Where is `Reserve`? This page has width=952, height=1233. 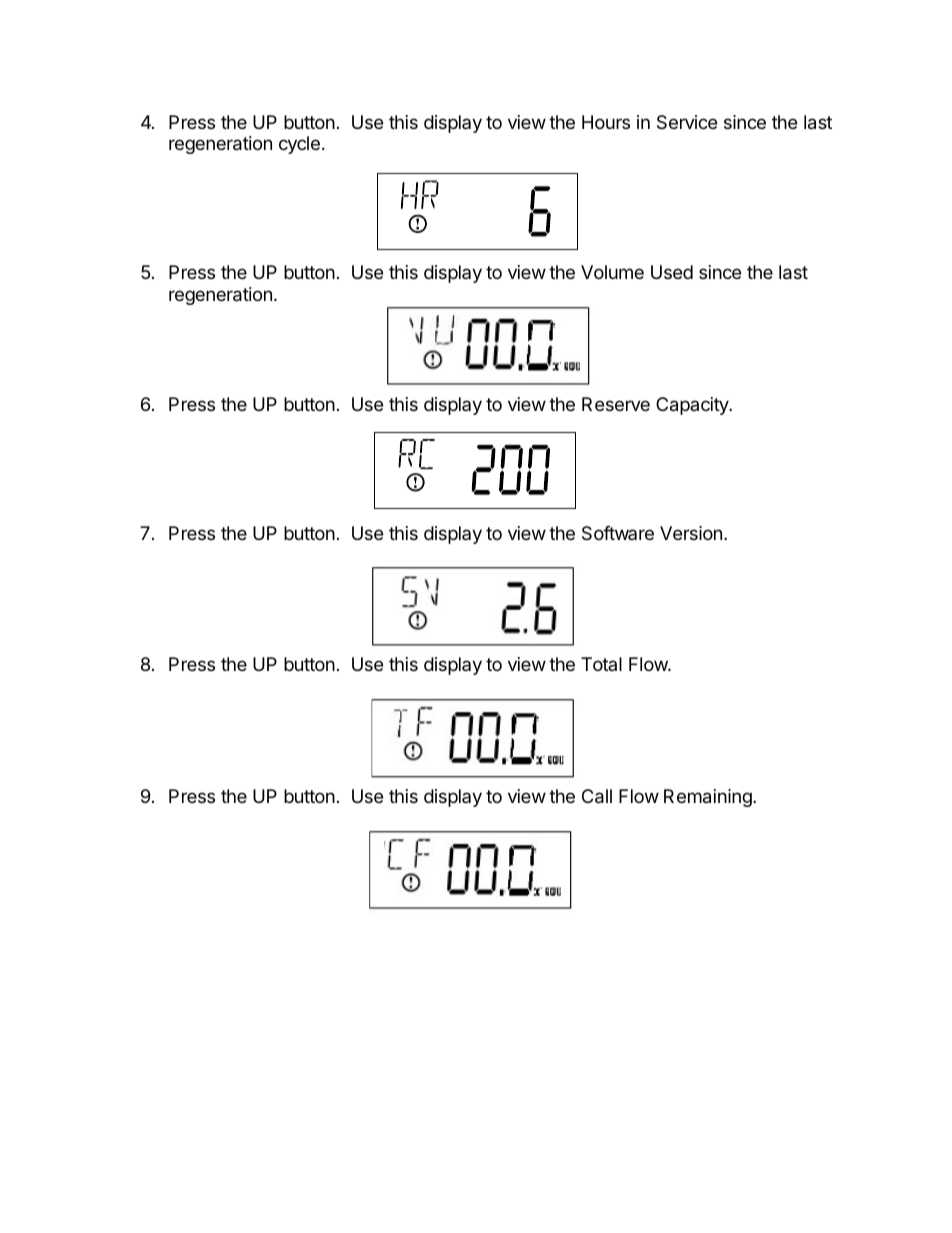
Reserve is located at coordinates (616, 404).
